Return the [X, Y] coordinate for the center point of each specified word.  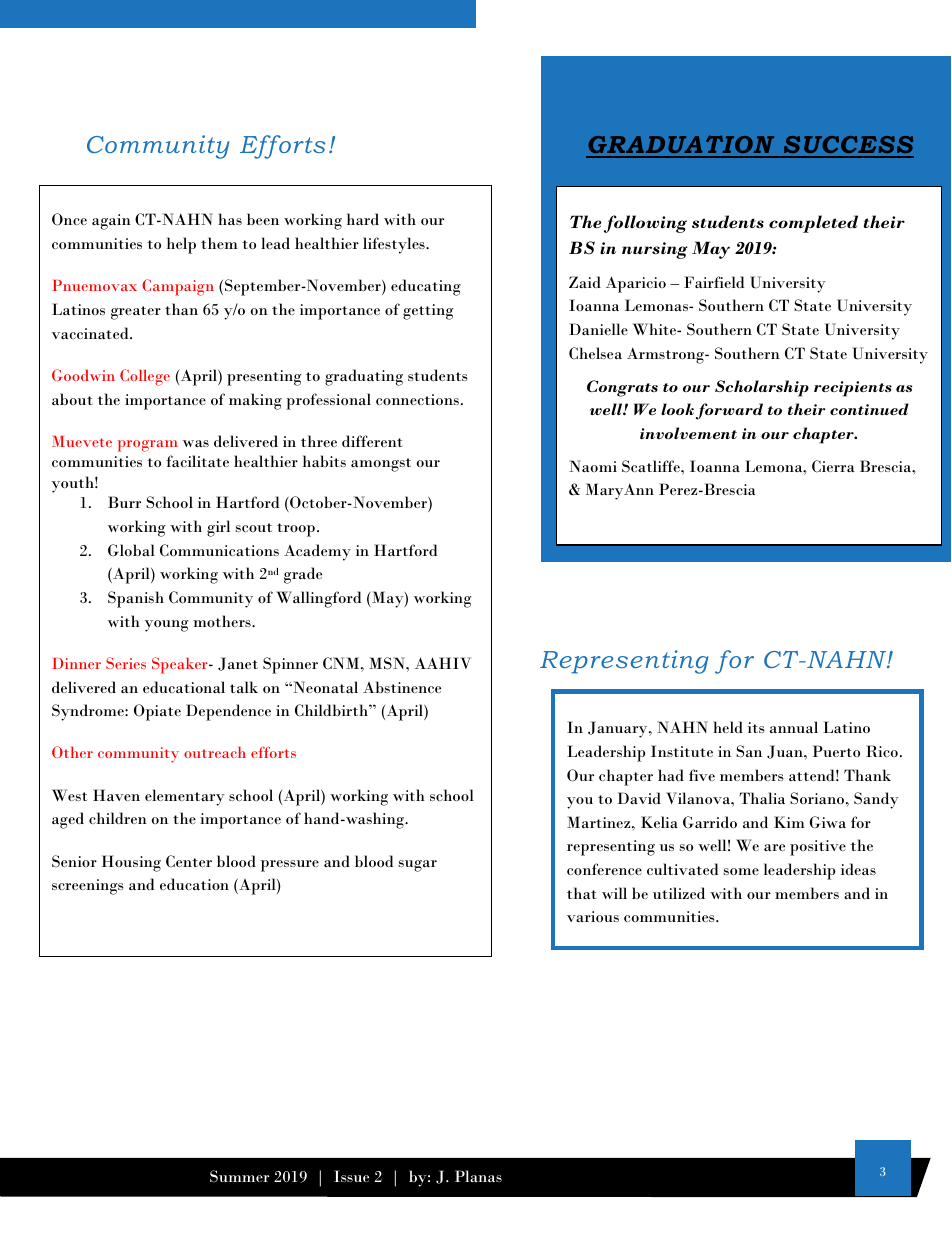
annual [794, 727]
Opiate [157, 712]
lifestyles [395, 245]
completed [813, 224]
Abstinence [402, 687]
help [181, 245]
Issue [351, 1176]
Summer [239, 1176]
